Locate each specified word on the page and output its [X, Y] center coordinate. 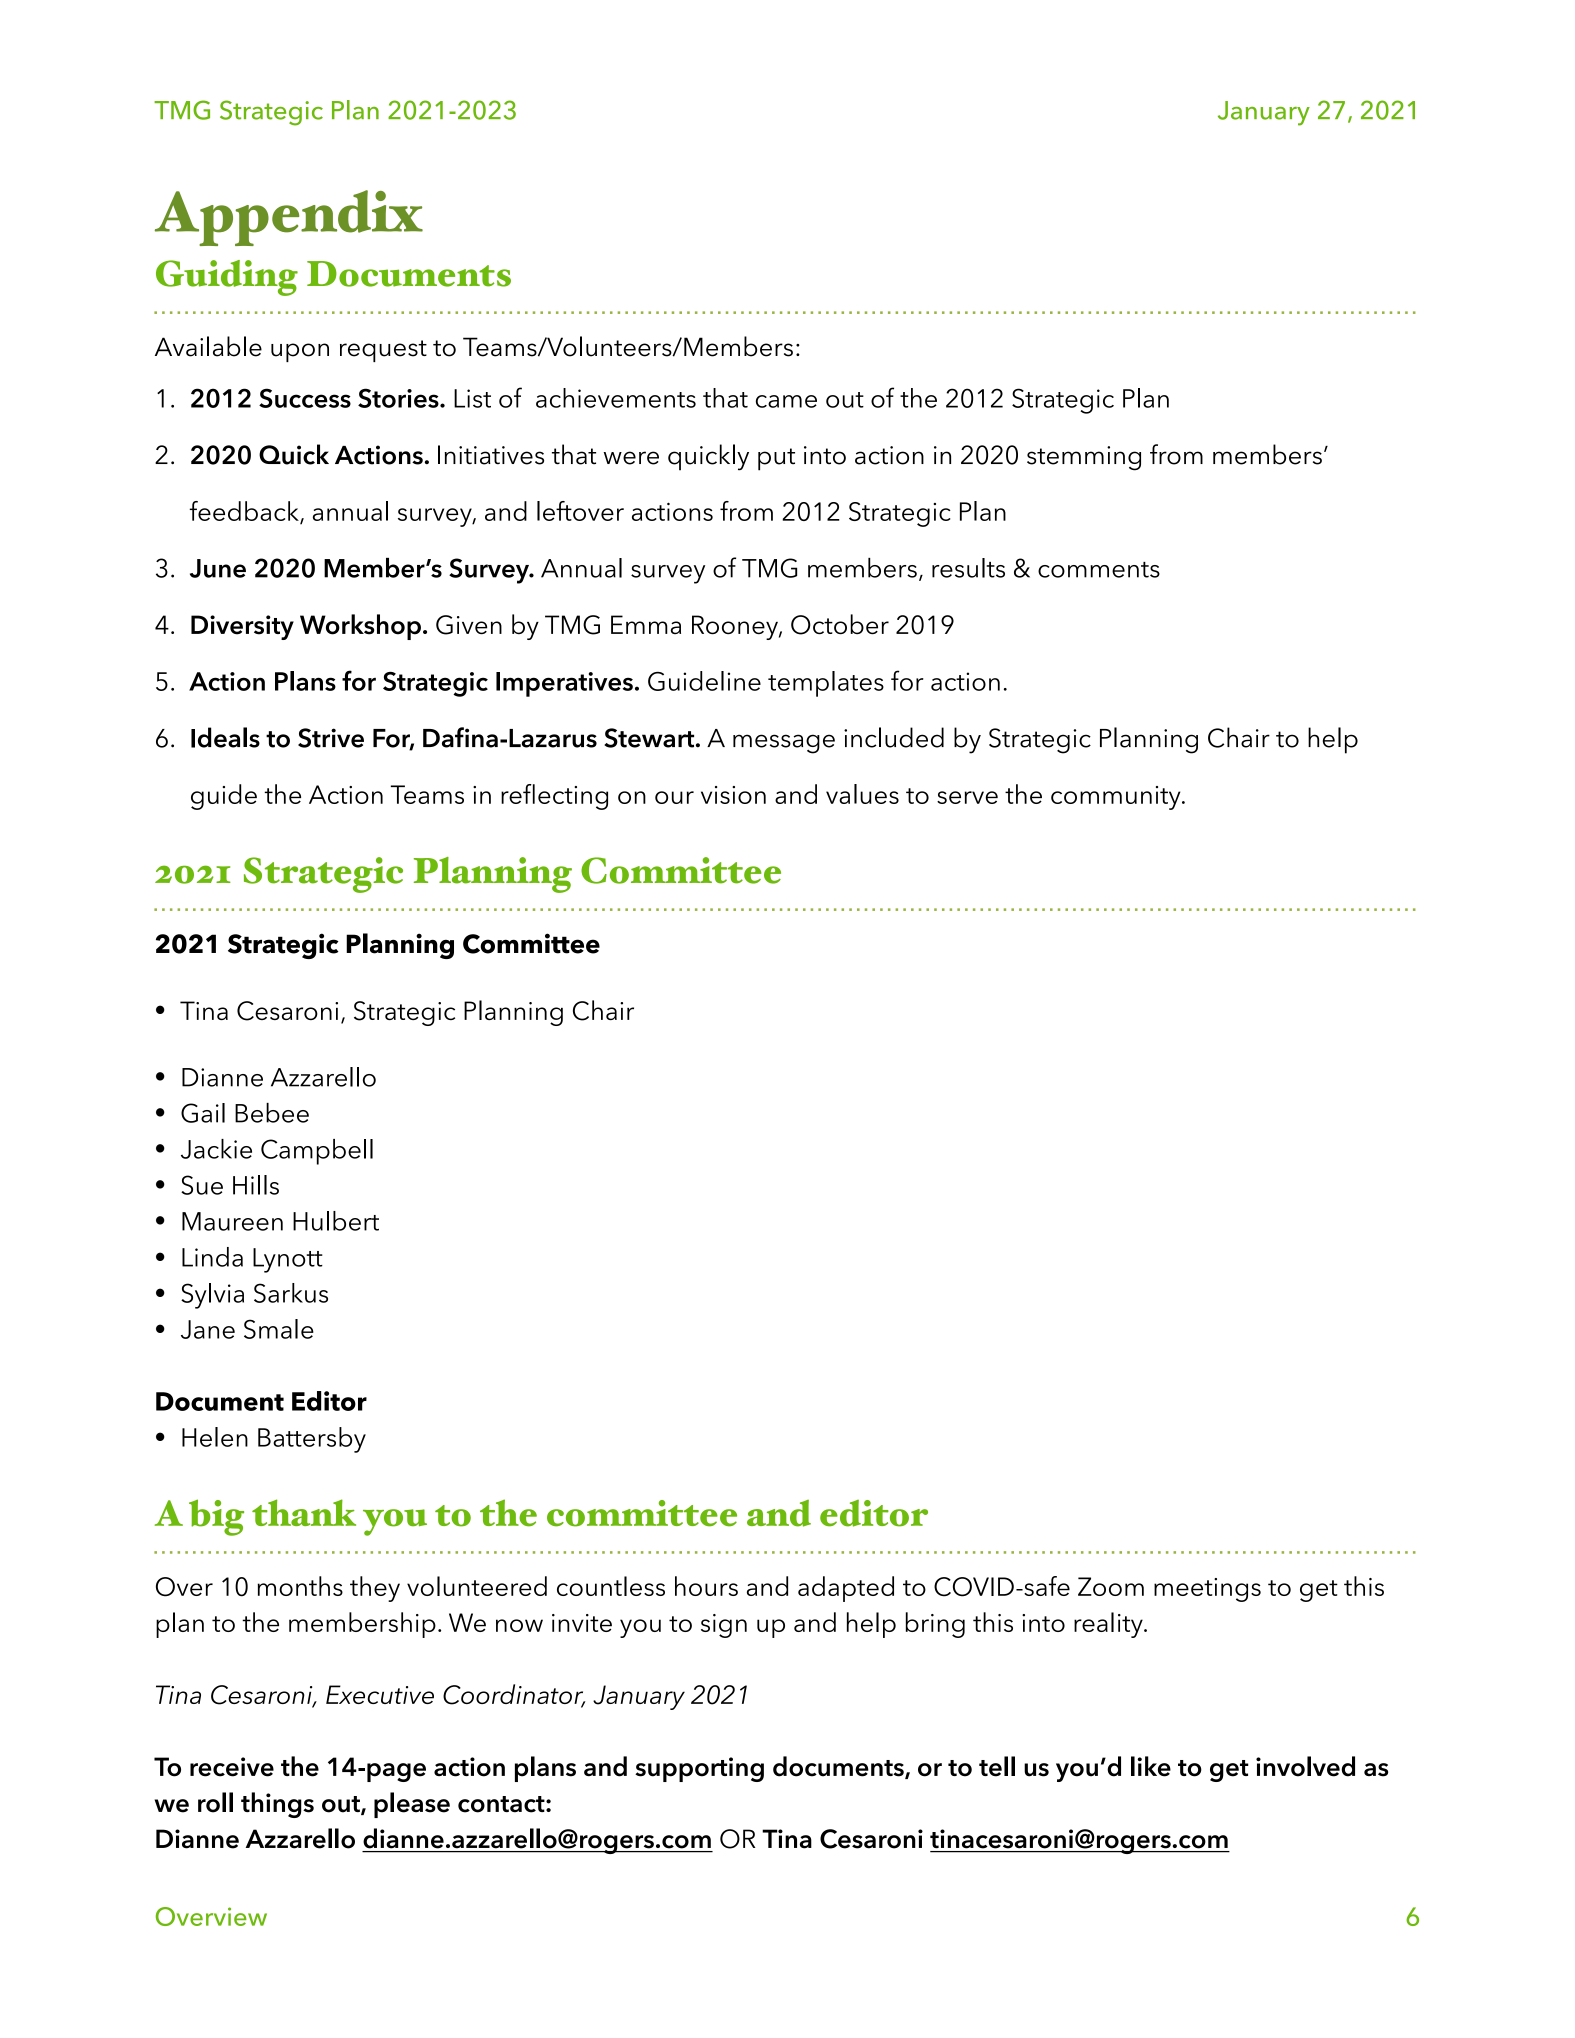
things [277, 1805]
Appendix [289, 218]
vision [733, 795]
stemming [1084, 458]
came [786, 401]
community [1117, 798]
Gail [203, 1113]
